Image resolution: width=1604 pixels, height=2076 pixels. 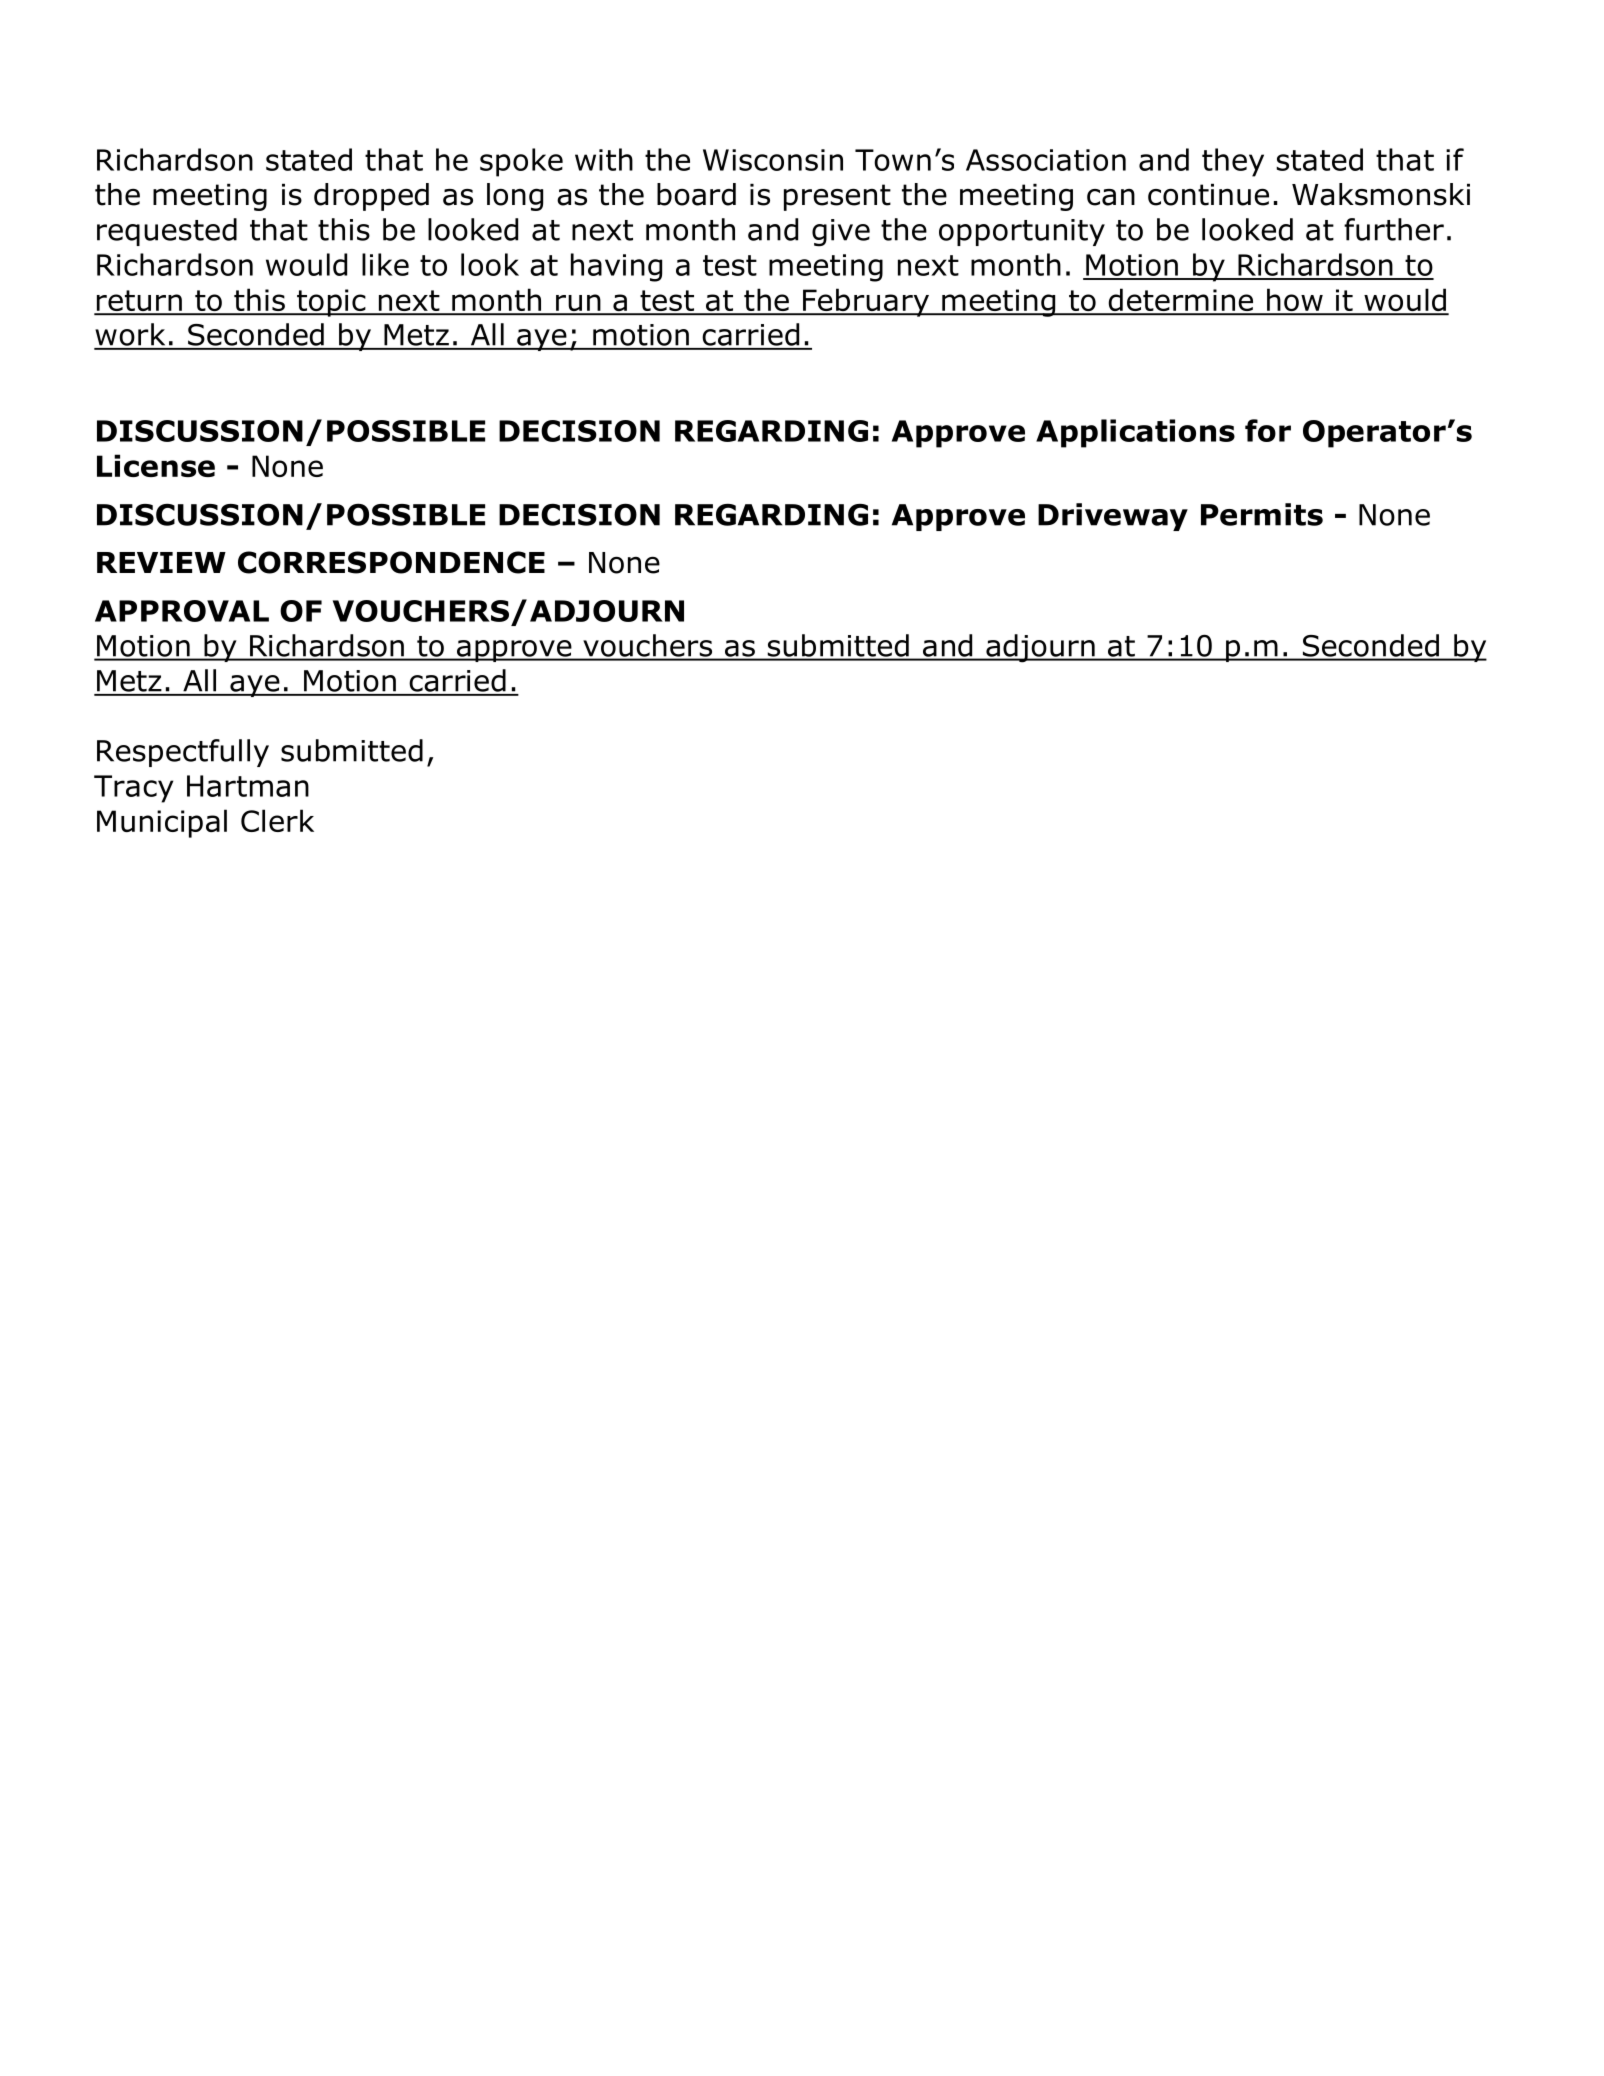 What do you see at coordinates (277, 820) in the screenshot?
I see `Clerk` at bounding box center [277, 820].
